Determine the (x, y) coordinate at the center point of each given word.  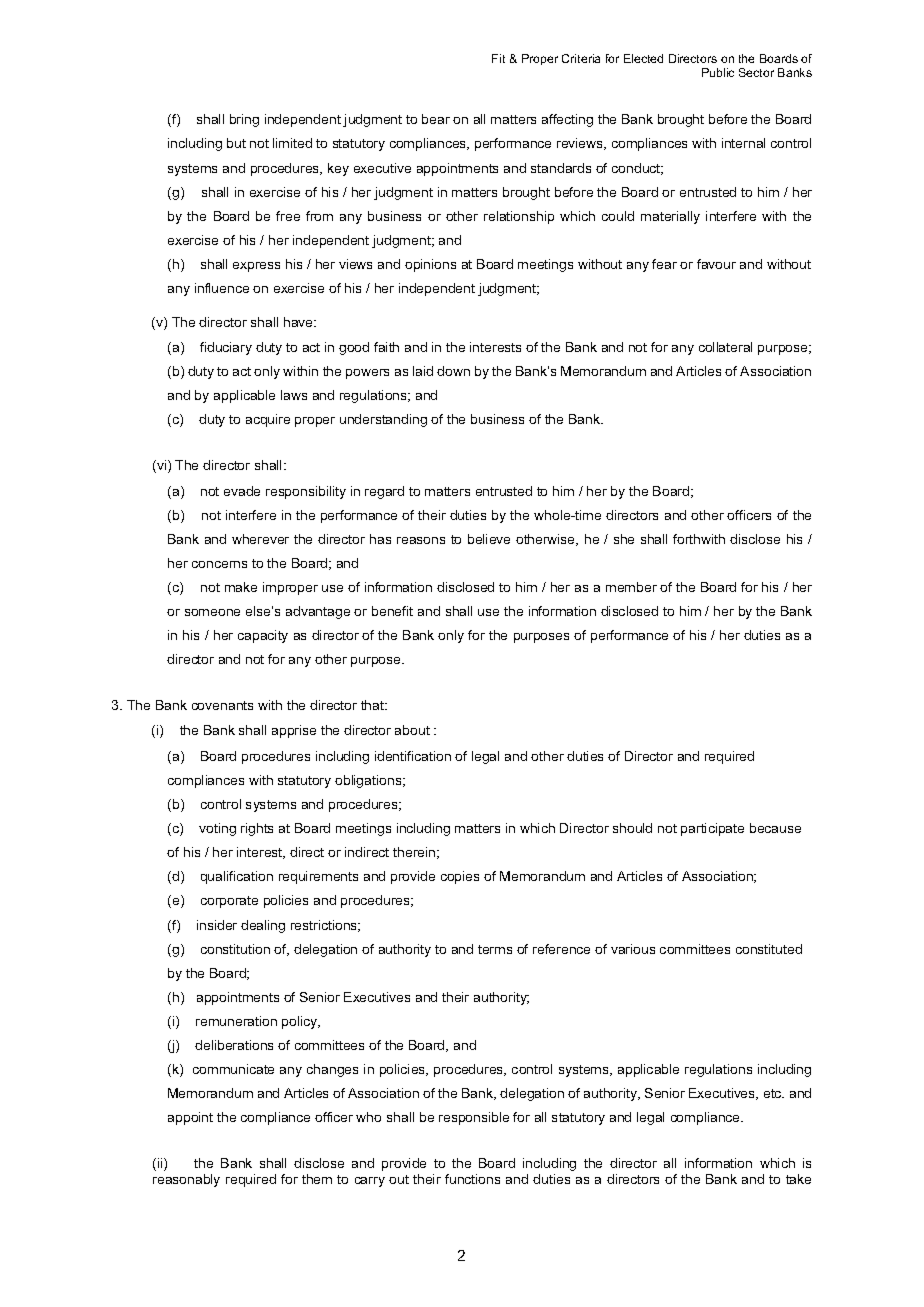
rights (257, 829)
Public (718, 72)
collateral (725, 347)
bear (436, 119)
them (317, 1179)
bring (244, 120)
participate (712, 829)
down (453, 371)
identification (413, 756)
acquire (268, 420)
